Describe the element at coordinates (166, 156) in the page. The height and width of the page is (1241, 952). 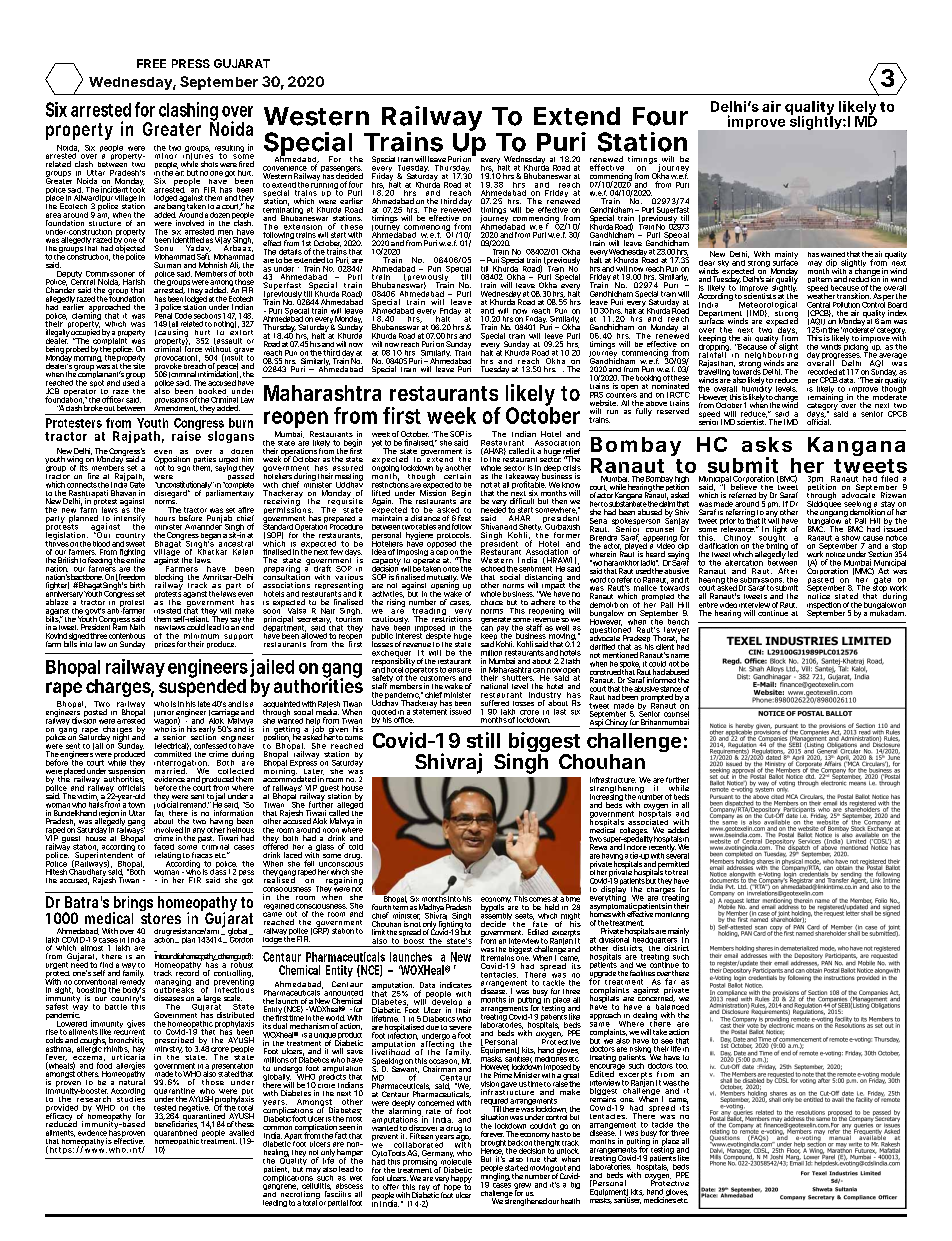
I see `minor` at that location.
